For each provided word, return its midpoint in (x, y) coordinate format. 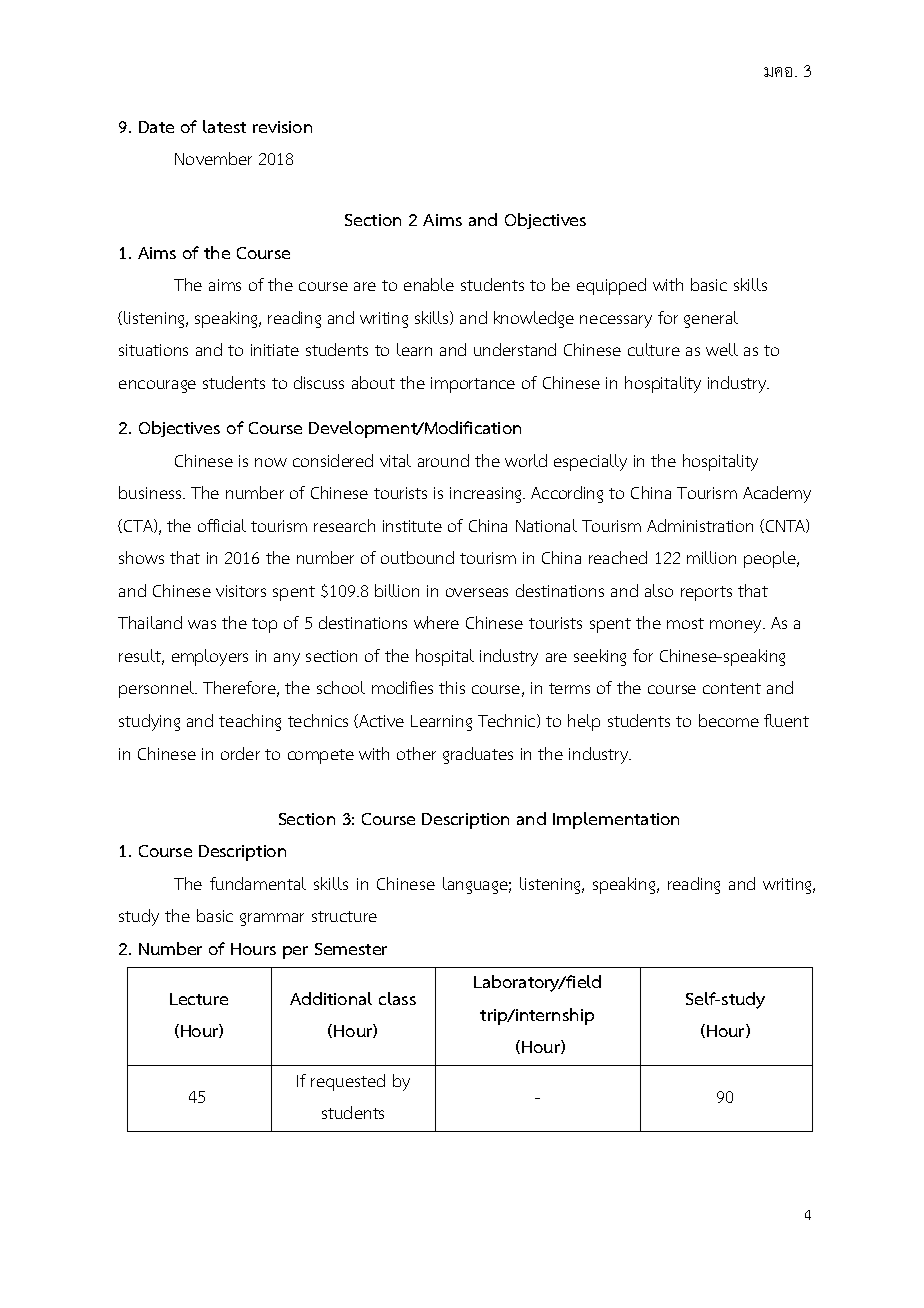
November (213, 158)
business (151, 492)
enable (429, 284)
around (443, 460)
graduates (478, 755)
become (729, 720)
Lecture (199, 999)
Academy (777, 494)
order (240, 753)
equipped (611, 286)
